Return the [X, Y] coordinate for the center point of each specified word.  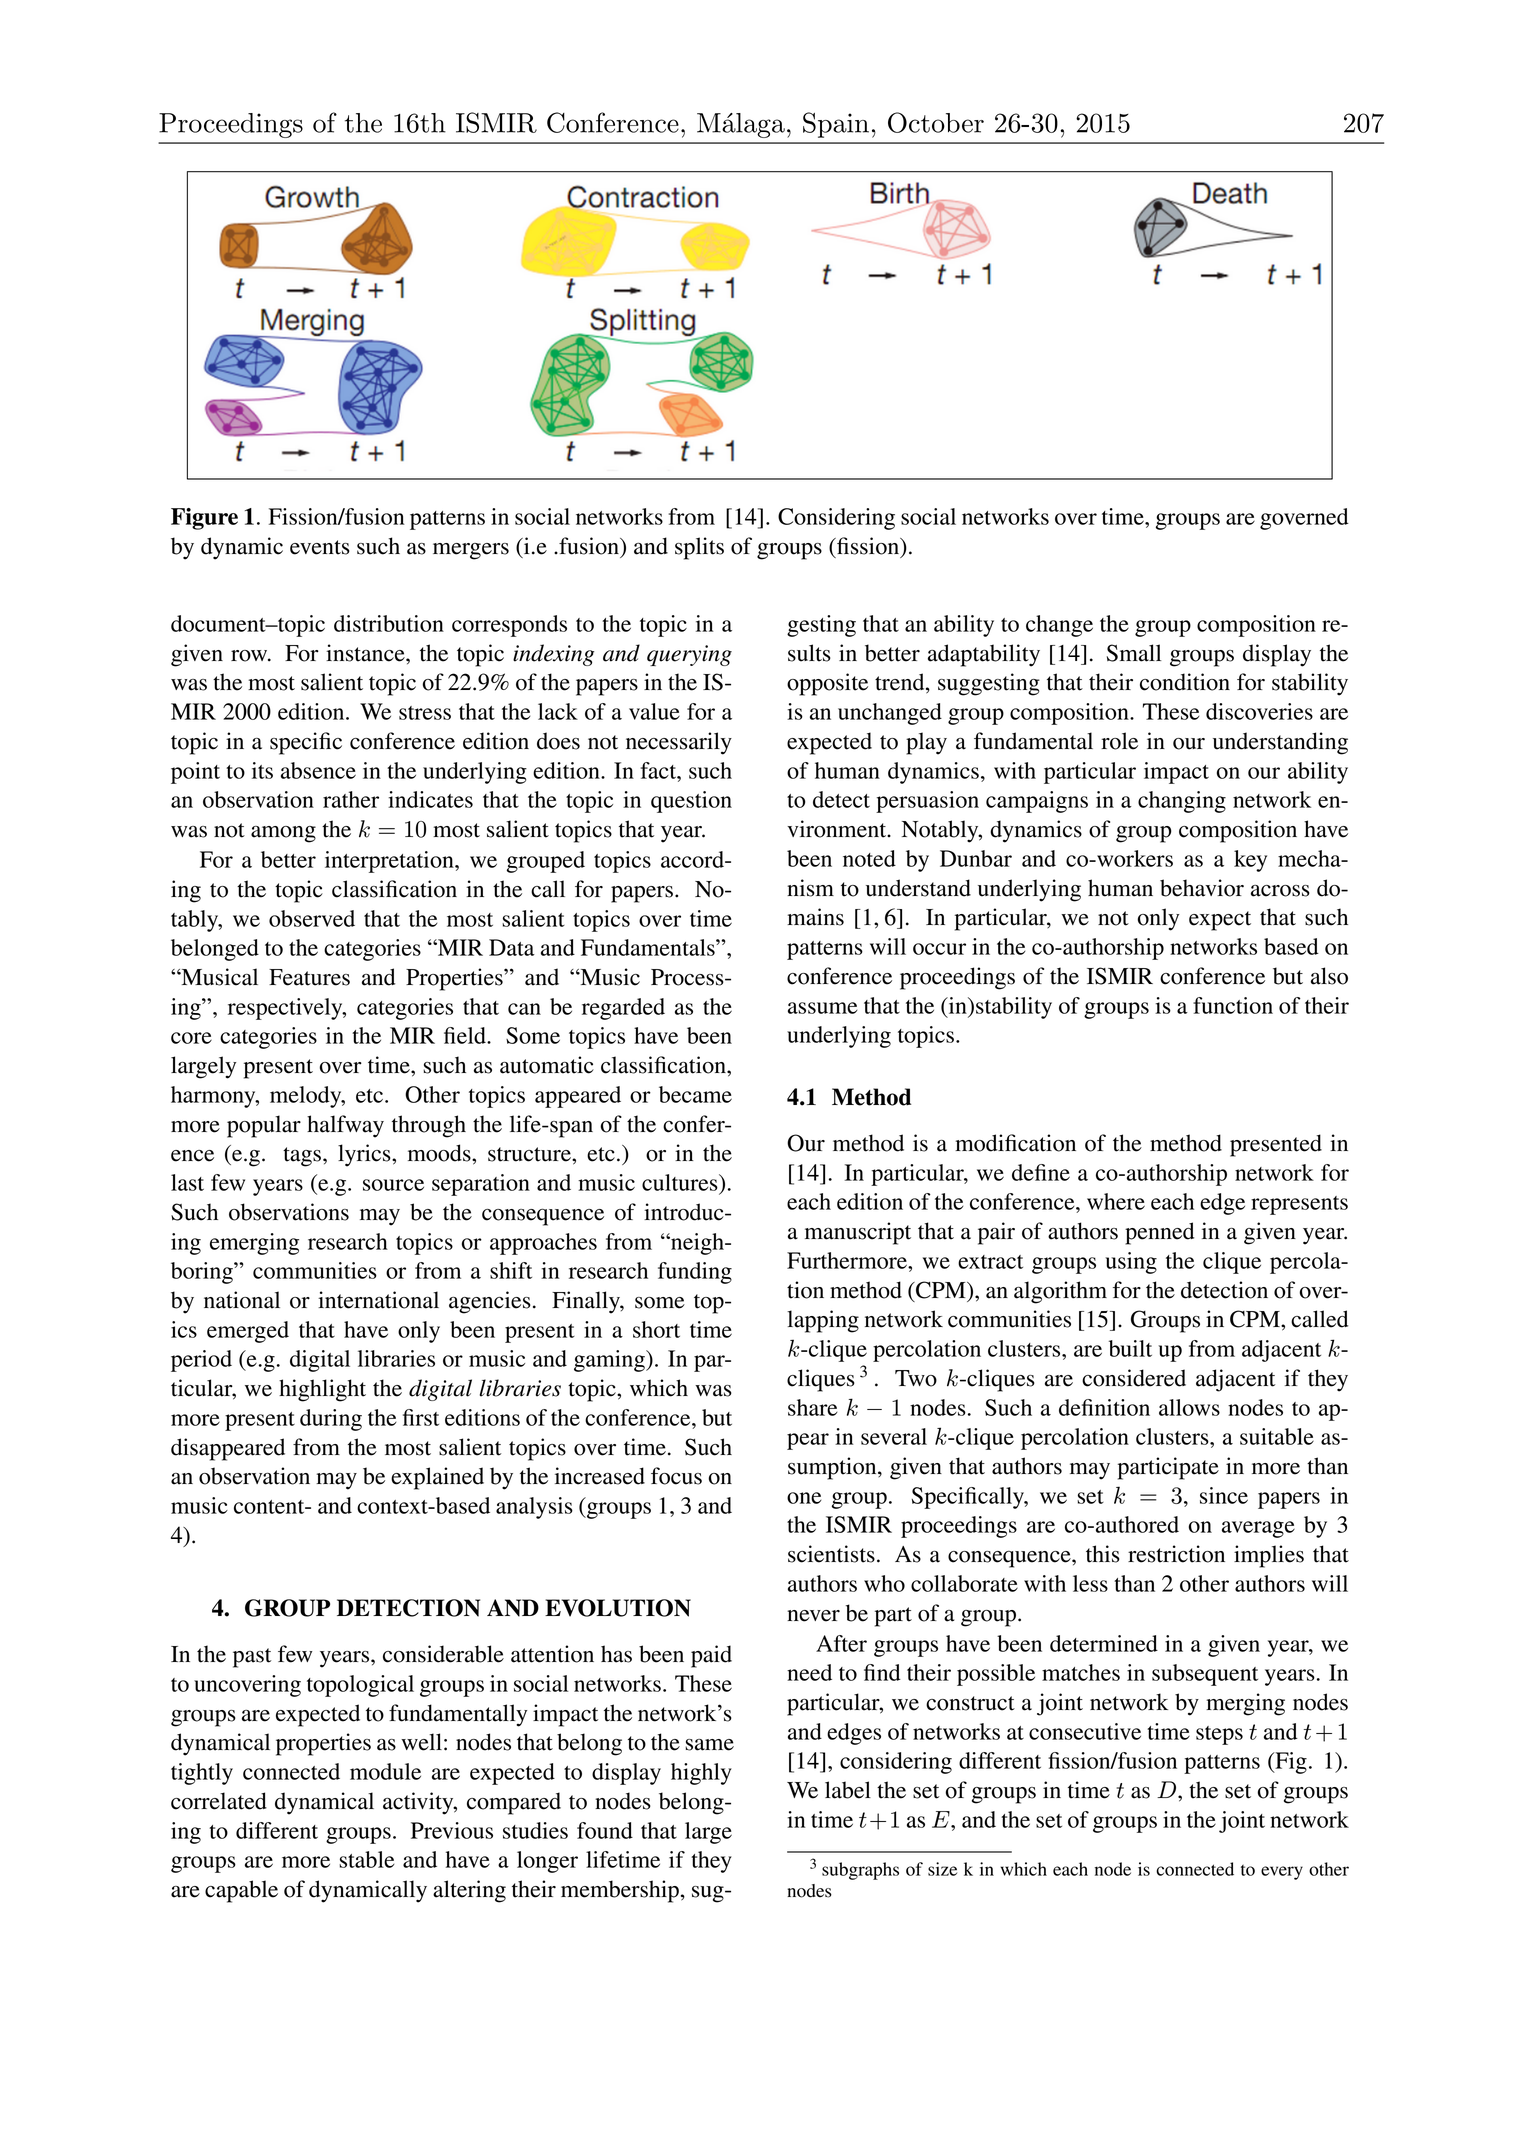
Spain [836, 125]
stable [366, 1859]
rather [351, 799]
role [1119, 741]
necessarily [679, 743]
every [1282, 1873]
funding [695, 1273]
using [1131, 1263]
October [936, 122]
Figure [204, 519]
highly [701, 1774]
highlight [322, 1390]
